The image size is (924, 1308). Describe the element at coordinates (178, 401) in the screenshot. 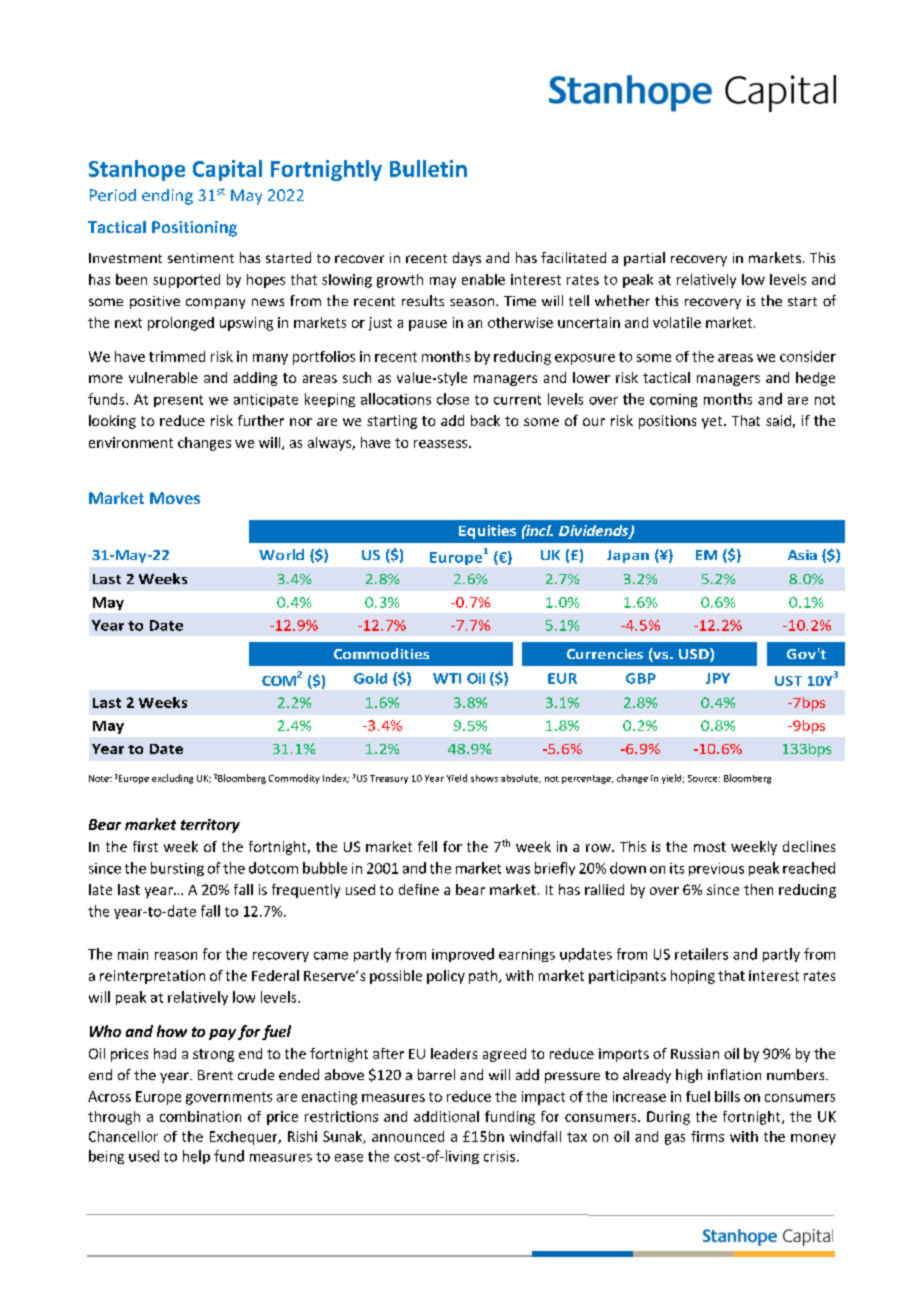

I see `present` at that location.
